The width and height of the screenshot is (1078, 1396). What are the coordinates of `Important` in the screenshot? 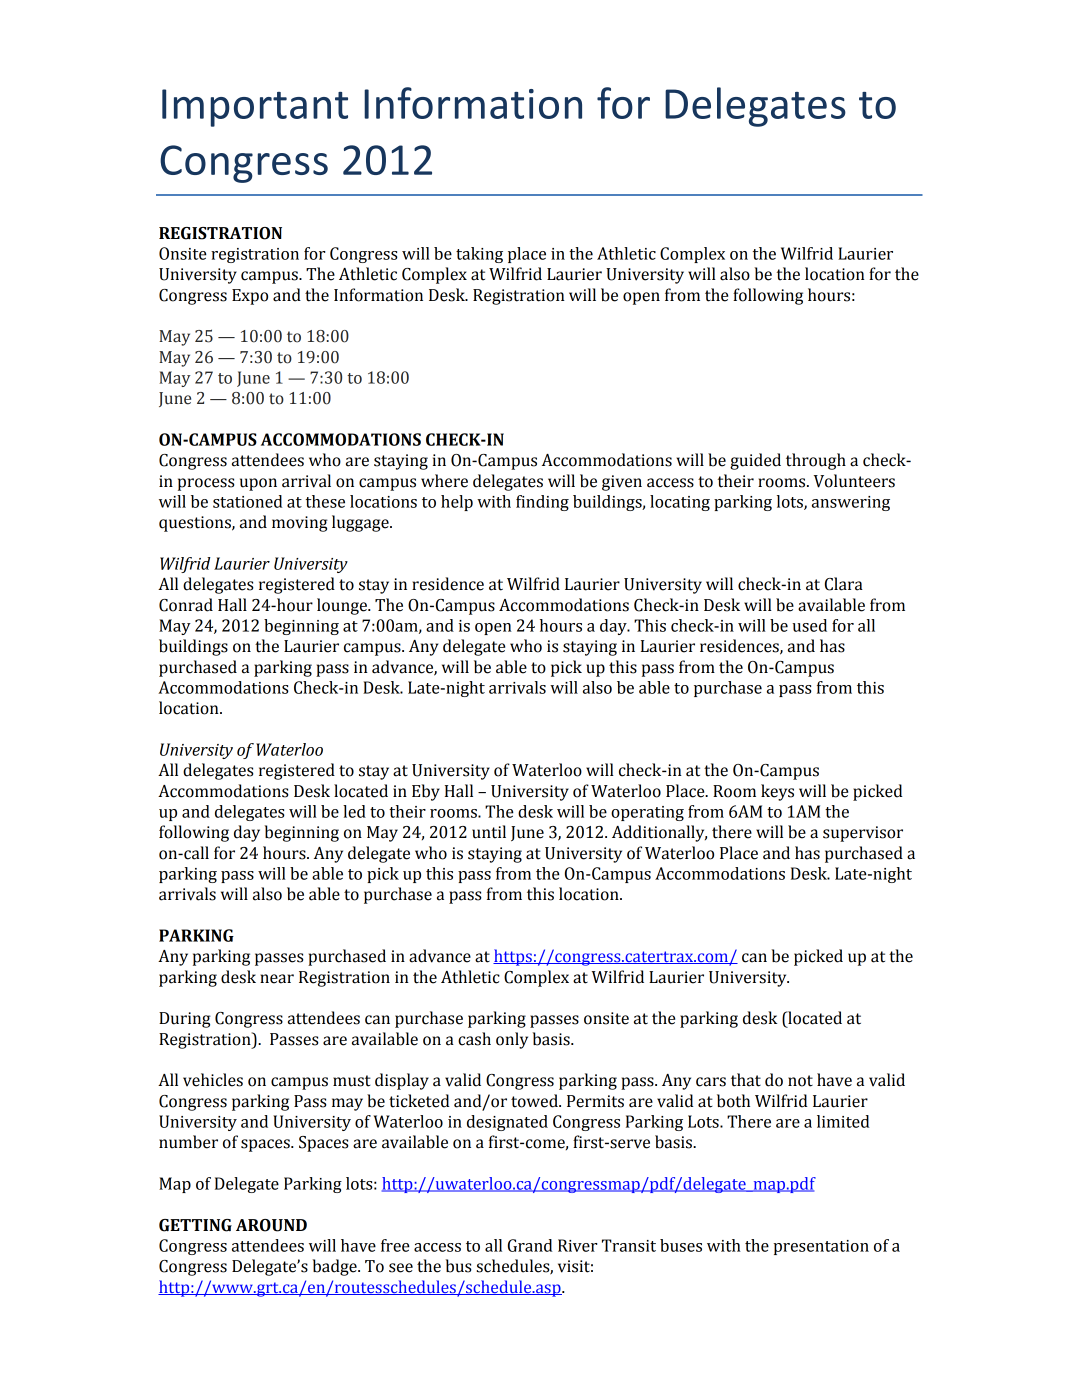 It's located at (255, 108).
